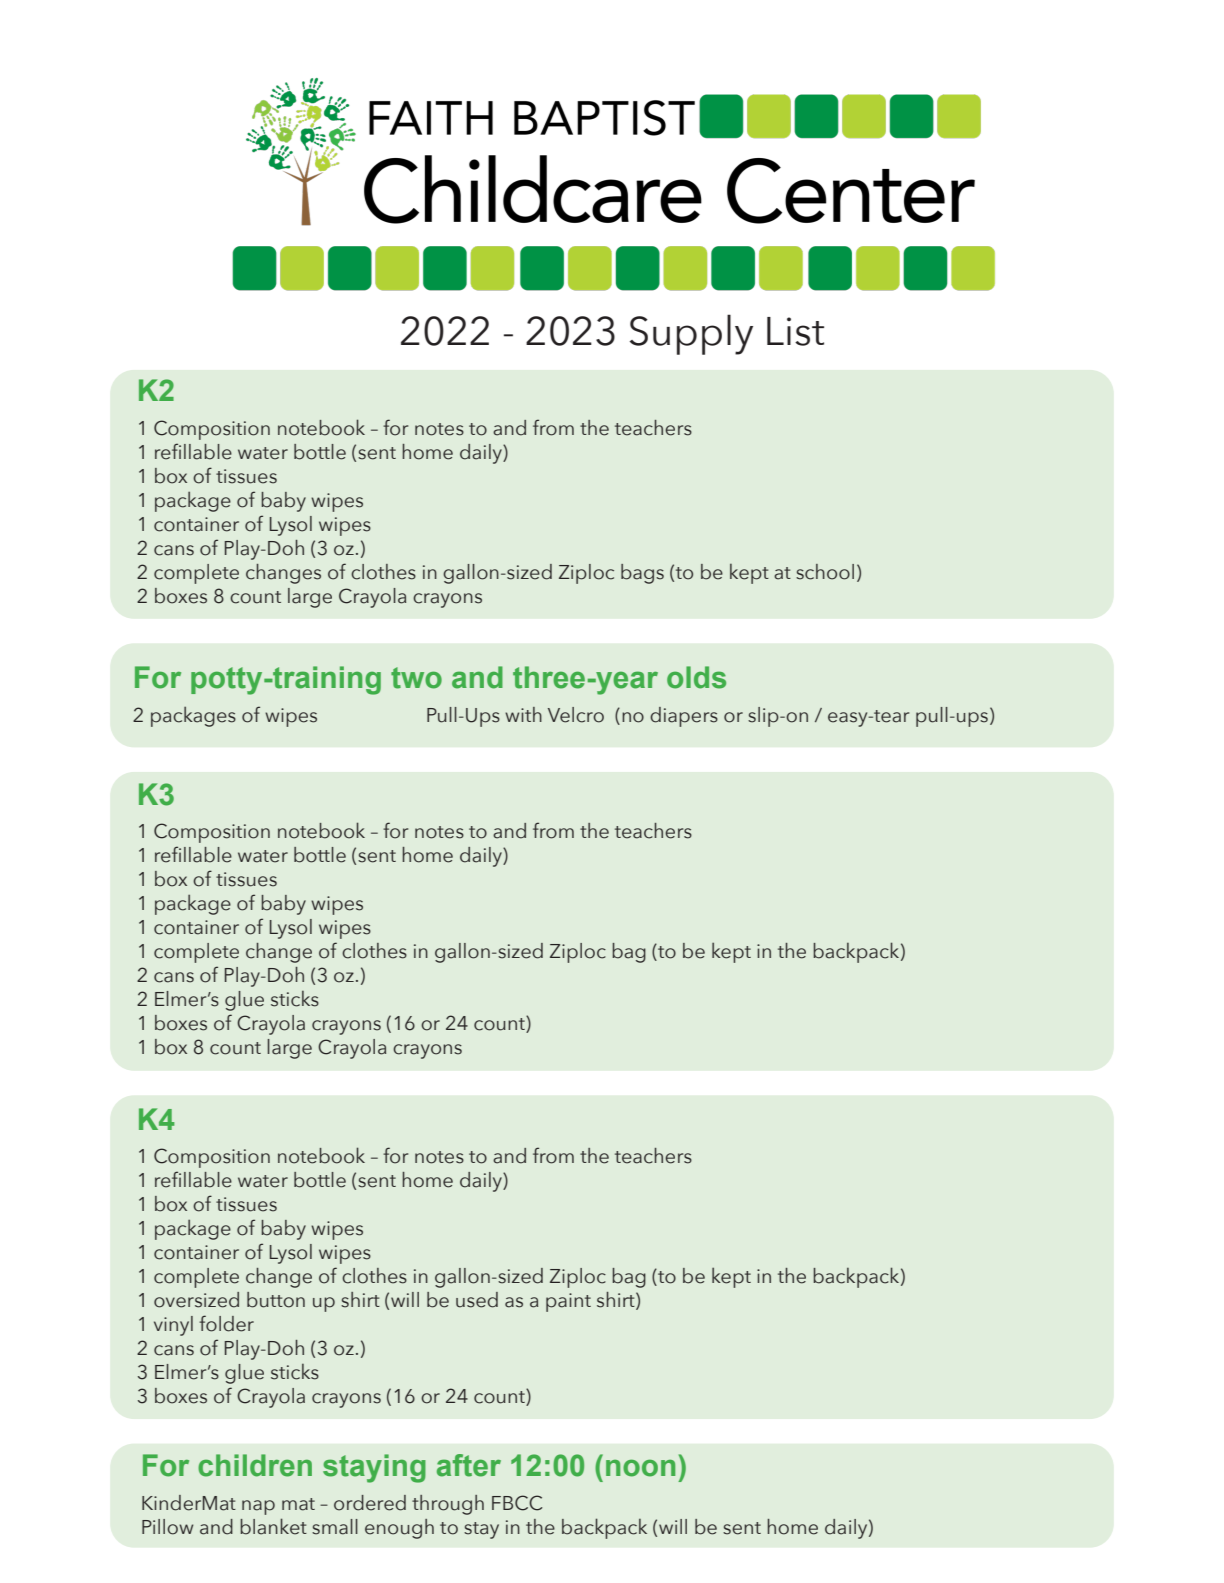 Image resolution: width=1224 pixels, height=1583 pixels. What do you see at coordinates (576, 715) in the screenshot?
I see `Velcro` at bounding box center [576, 715].
